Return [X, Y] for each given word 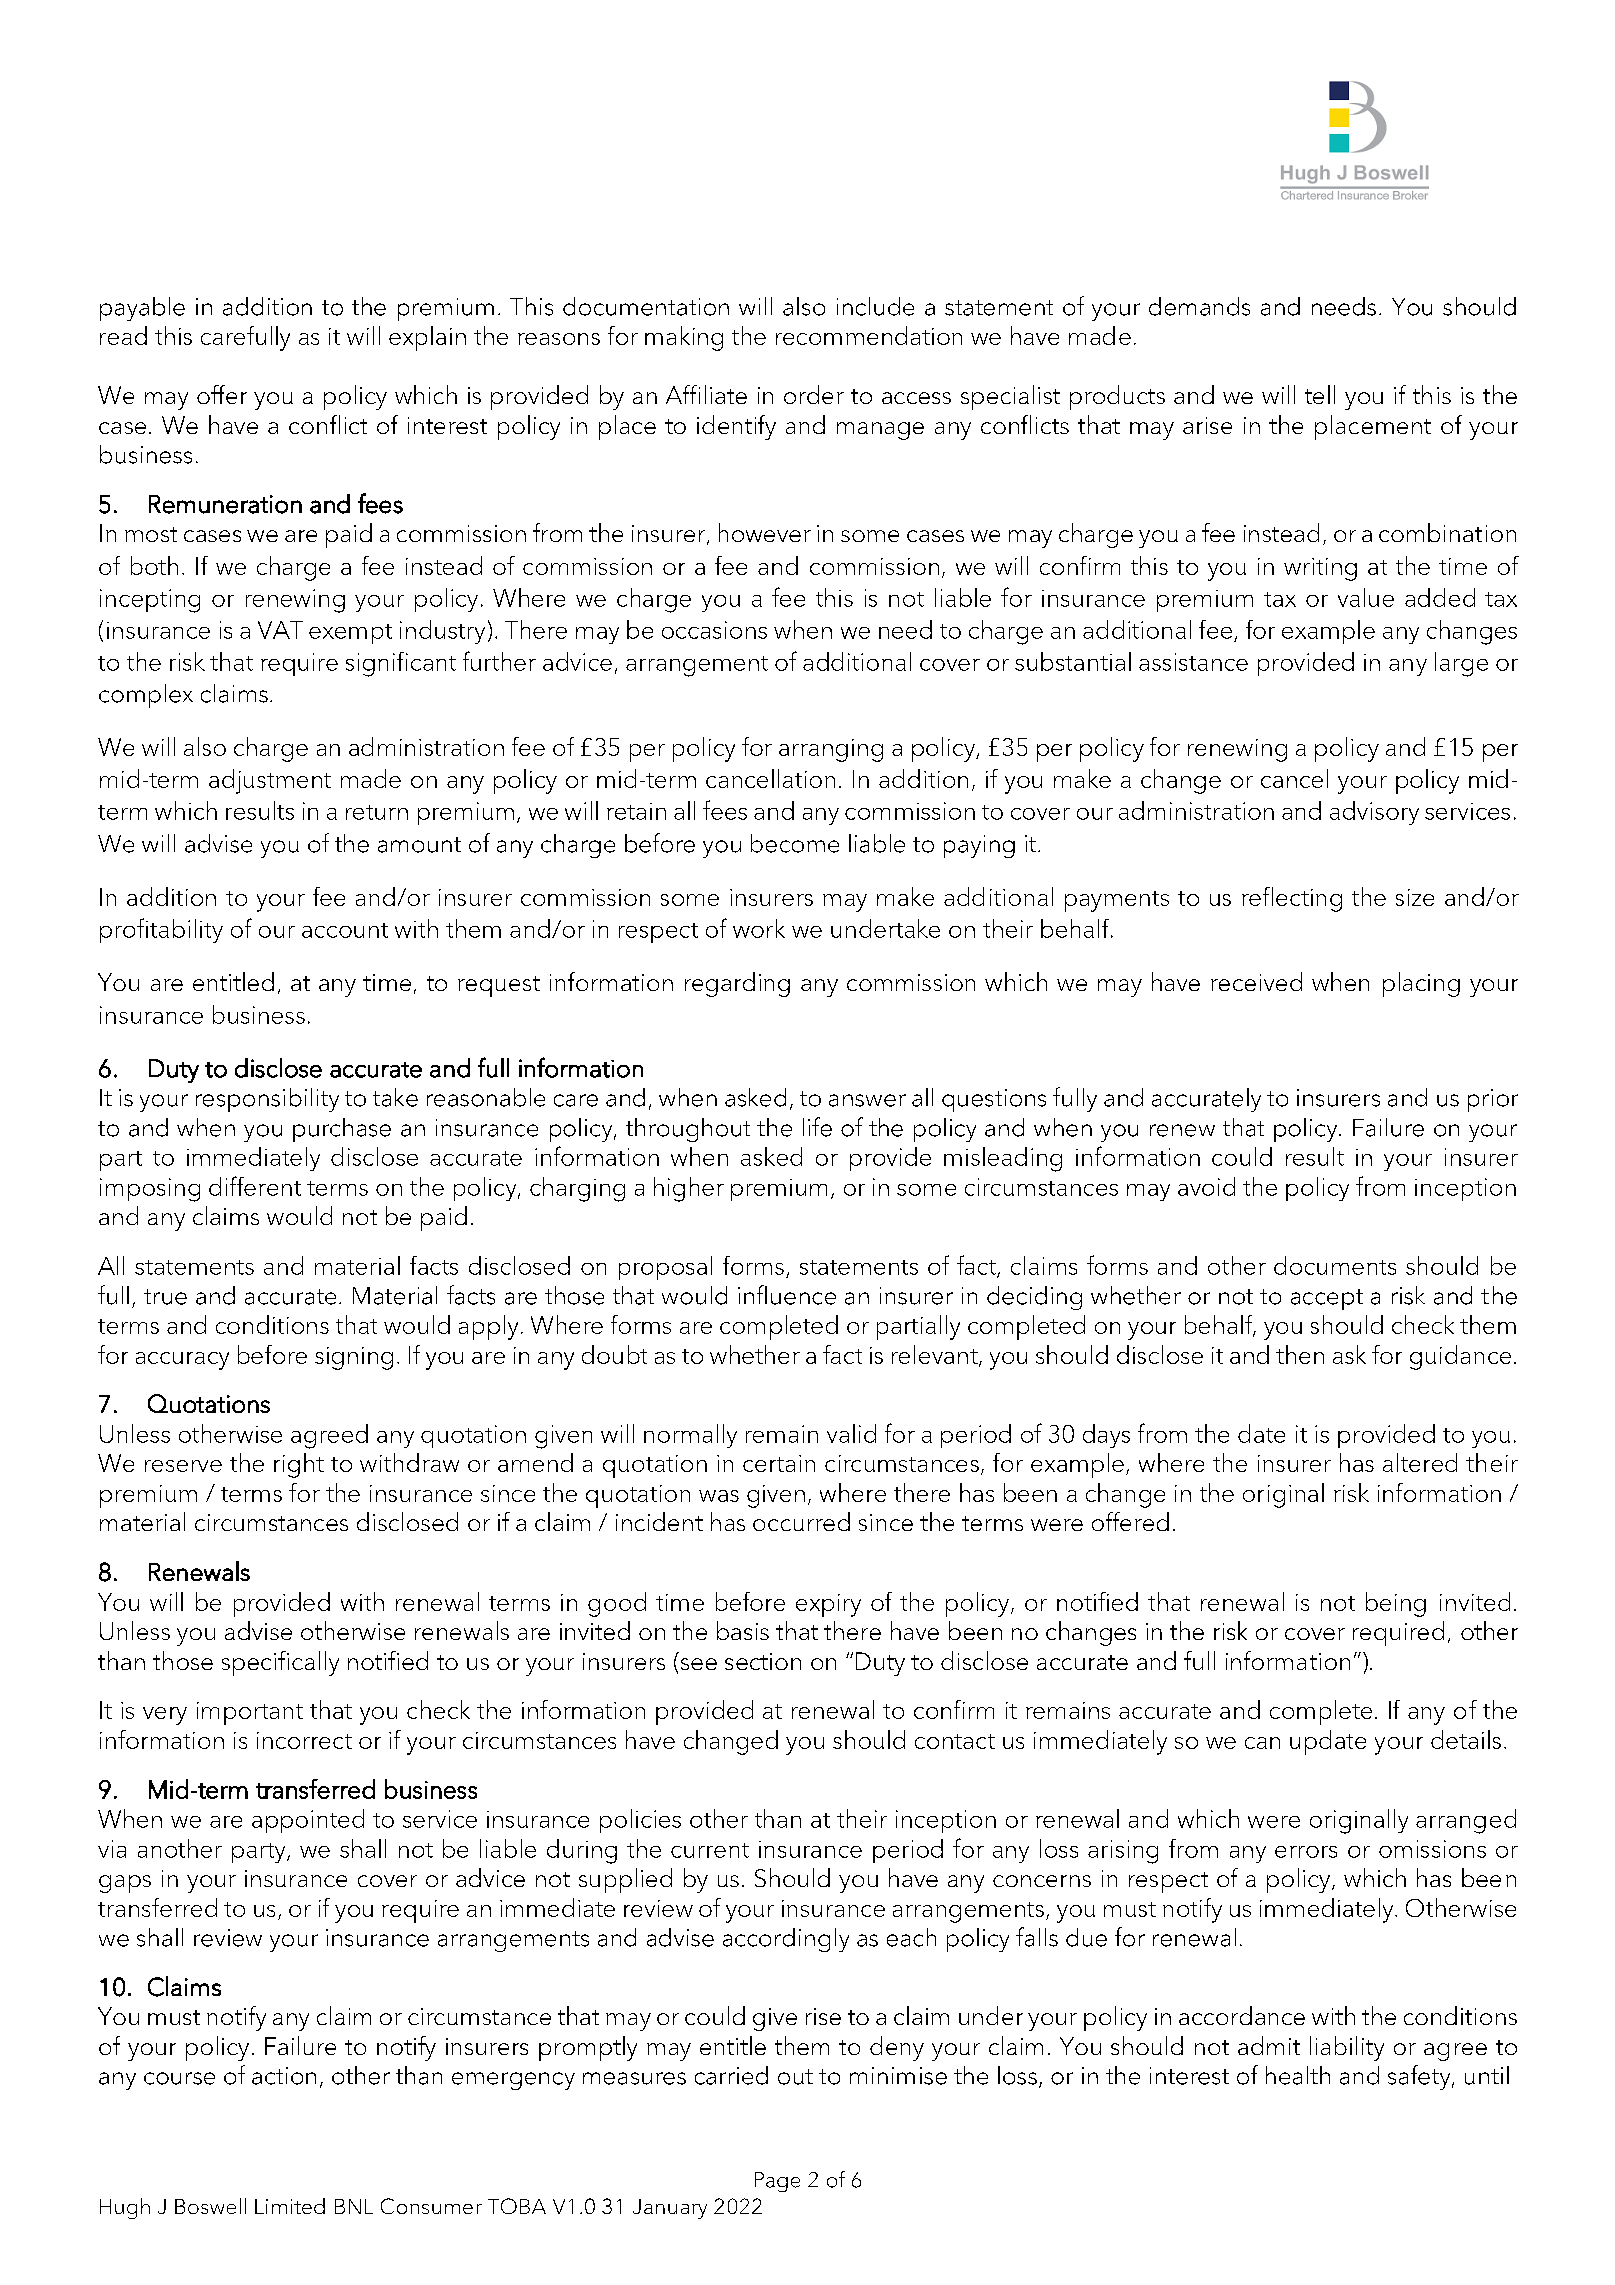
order [814, 394]
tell [1320, 394]
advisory [1374, 813]
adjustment [270, 781]
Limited [290, 2206]
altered [1420, 1462]
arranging [831, 750]
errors [1306, 1852]
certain [779, 1463]
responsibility [267, 1100]
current [710, 1850]
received [1256, 981]
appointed [308, 1821]
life [817, 1127]
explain [427, 338]
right [299, 1465]
